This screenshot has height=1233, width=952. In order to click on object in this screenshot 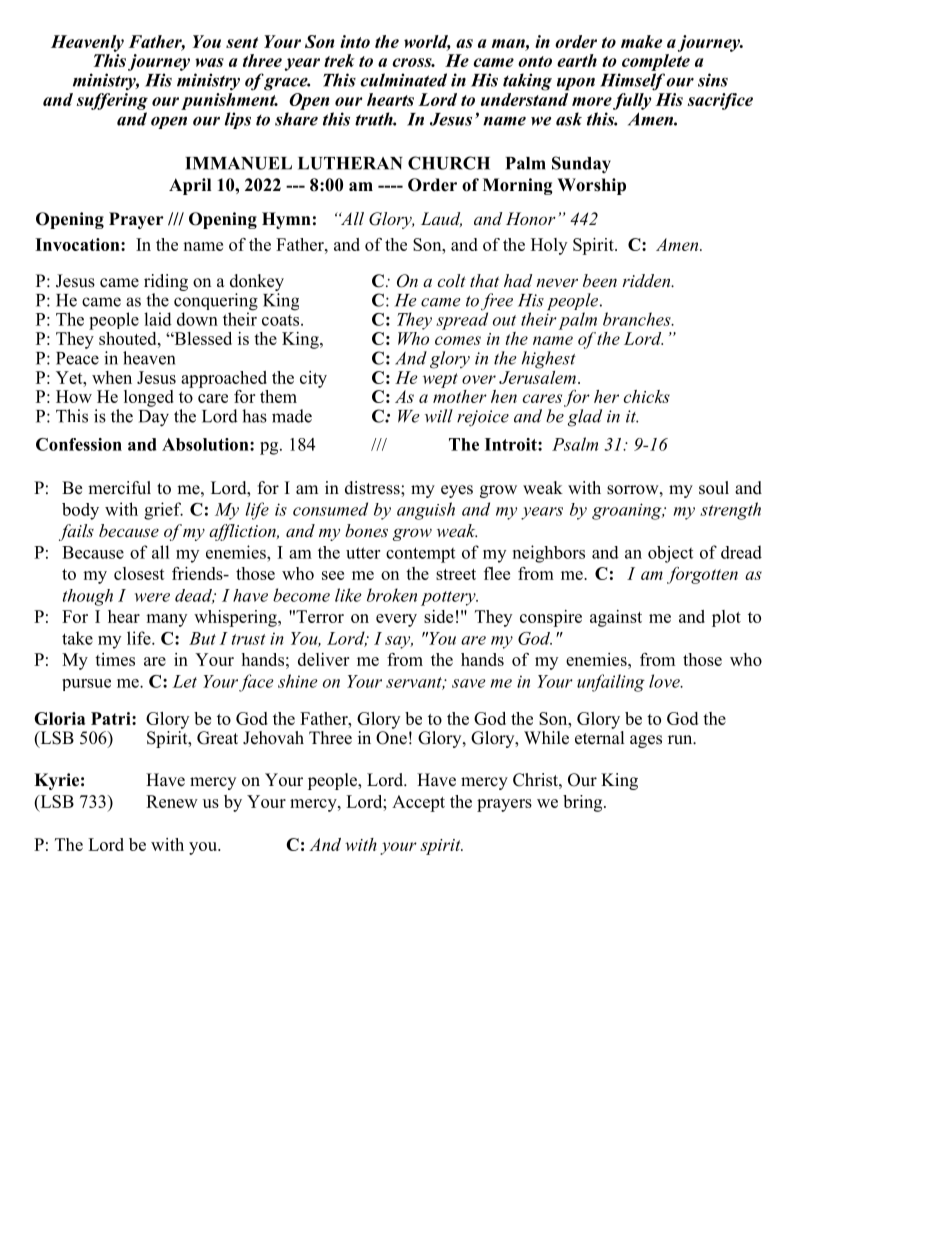, I will do `click(670, 554)`.
